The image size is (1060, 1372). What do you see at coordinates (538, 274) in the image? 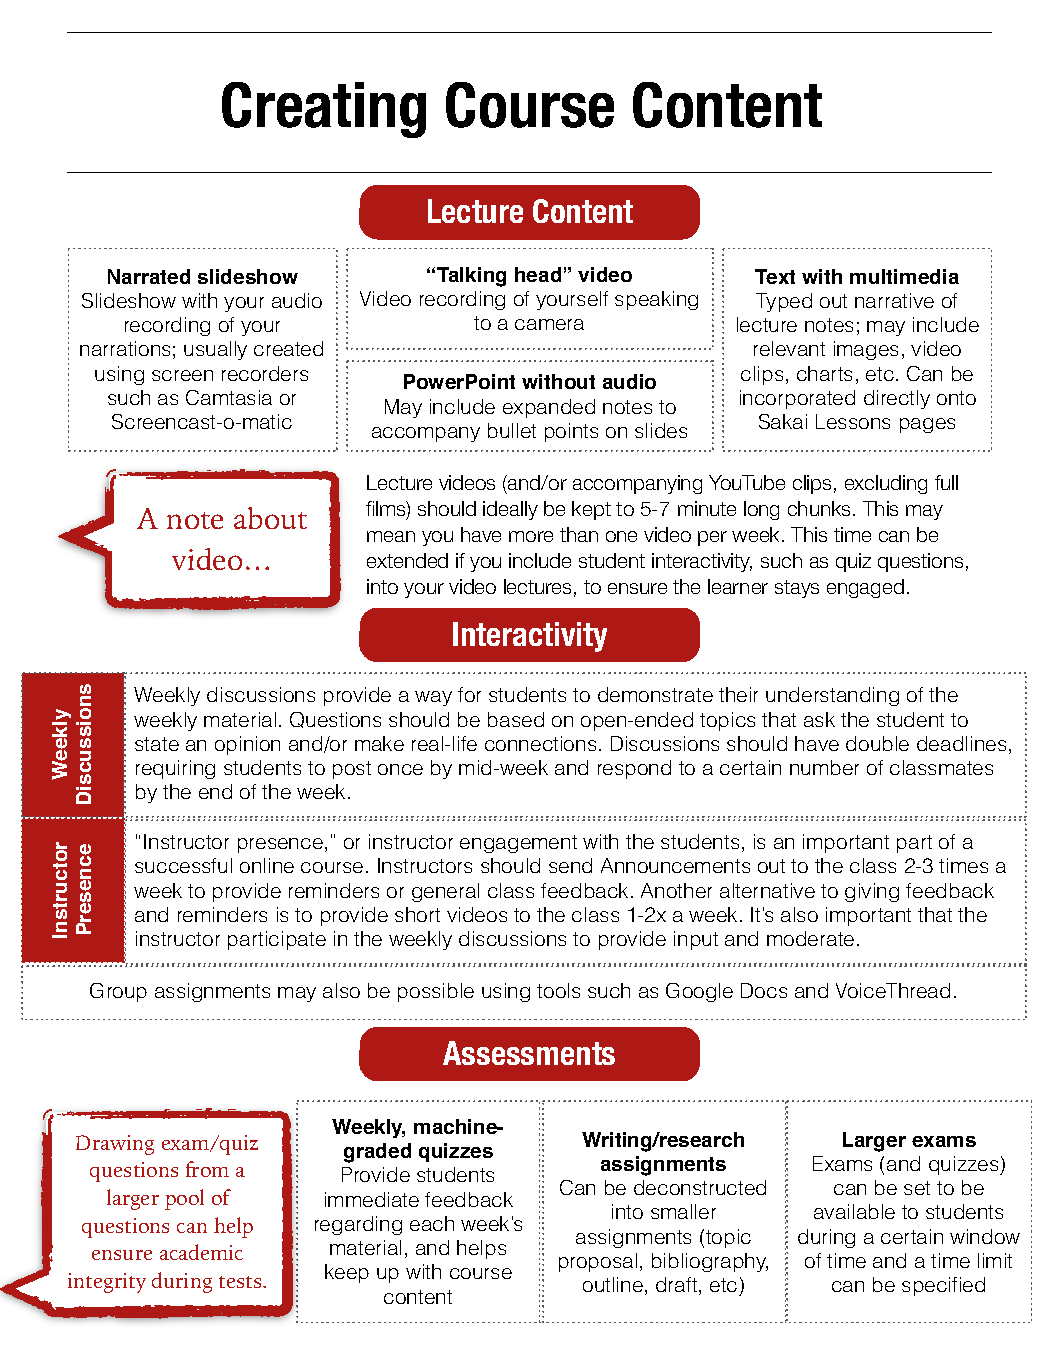
I see `head` at bounding box center [538, 274].
